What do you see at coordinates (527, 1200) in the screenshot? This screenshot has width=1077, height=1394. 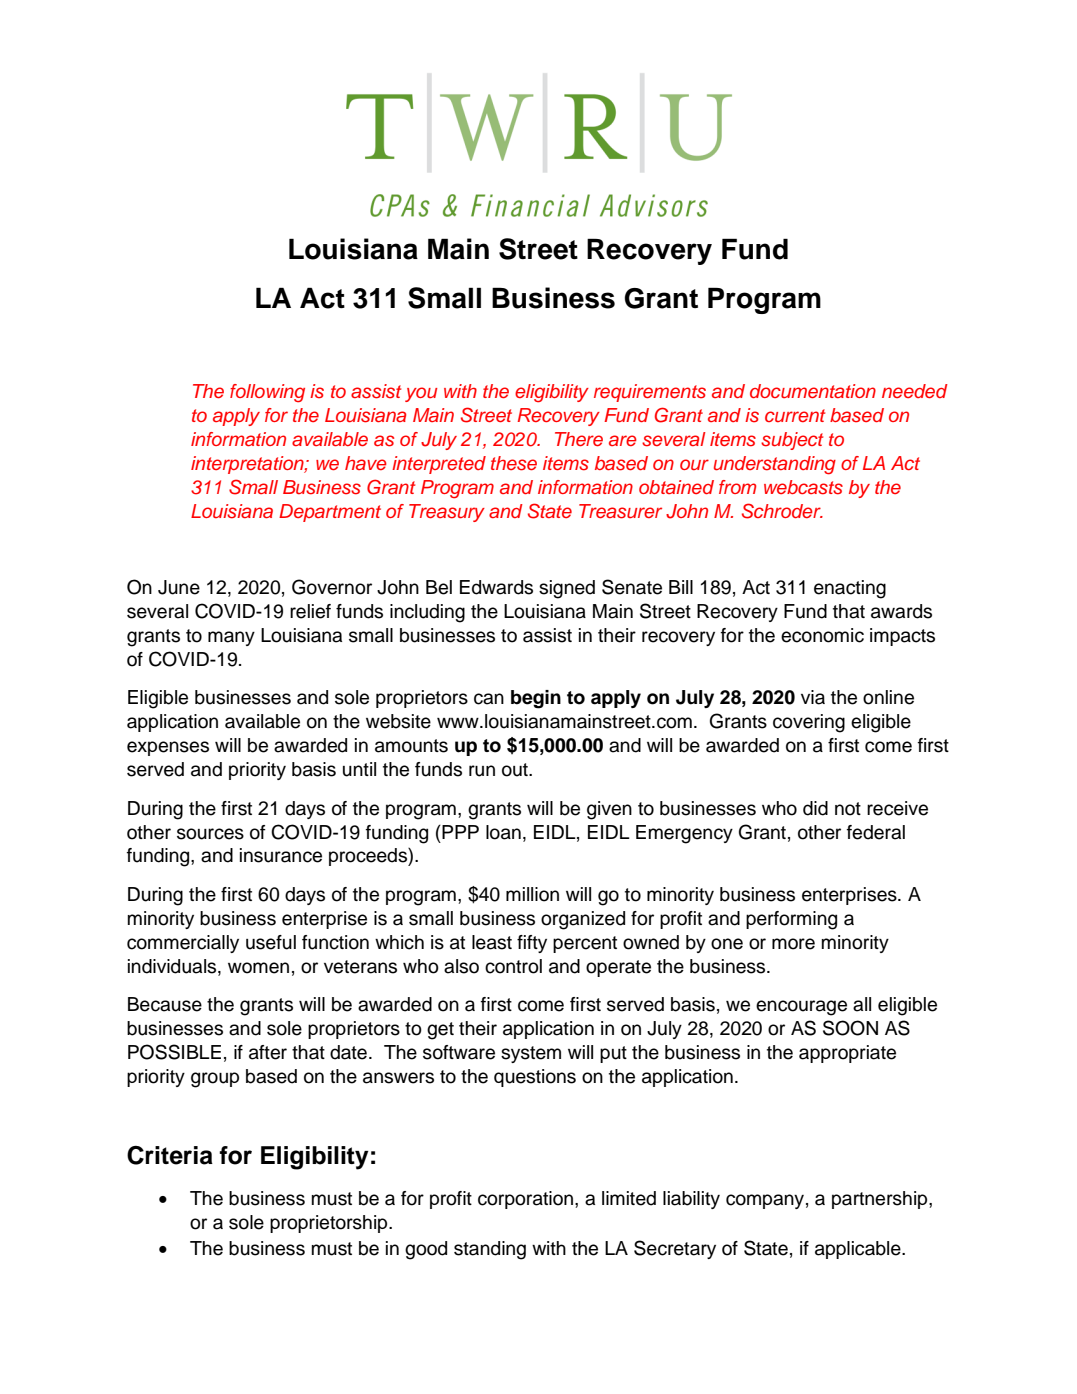 I see `corporation` at bounding box center [527, 1200].
